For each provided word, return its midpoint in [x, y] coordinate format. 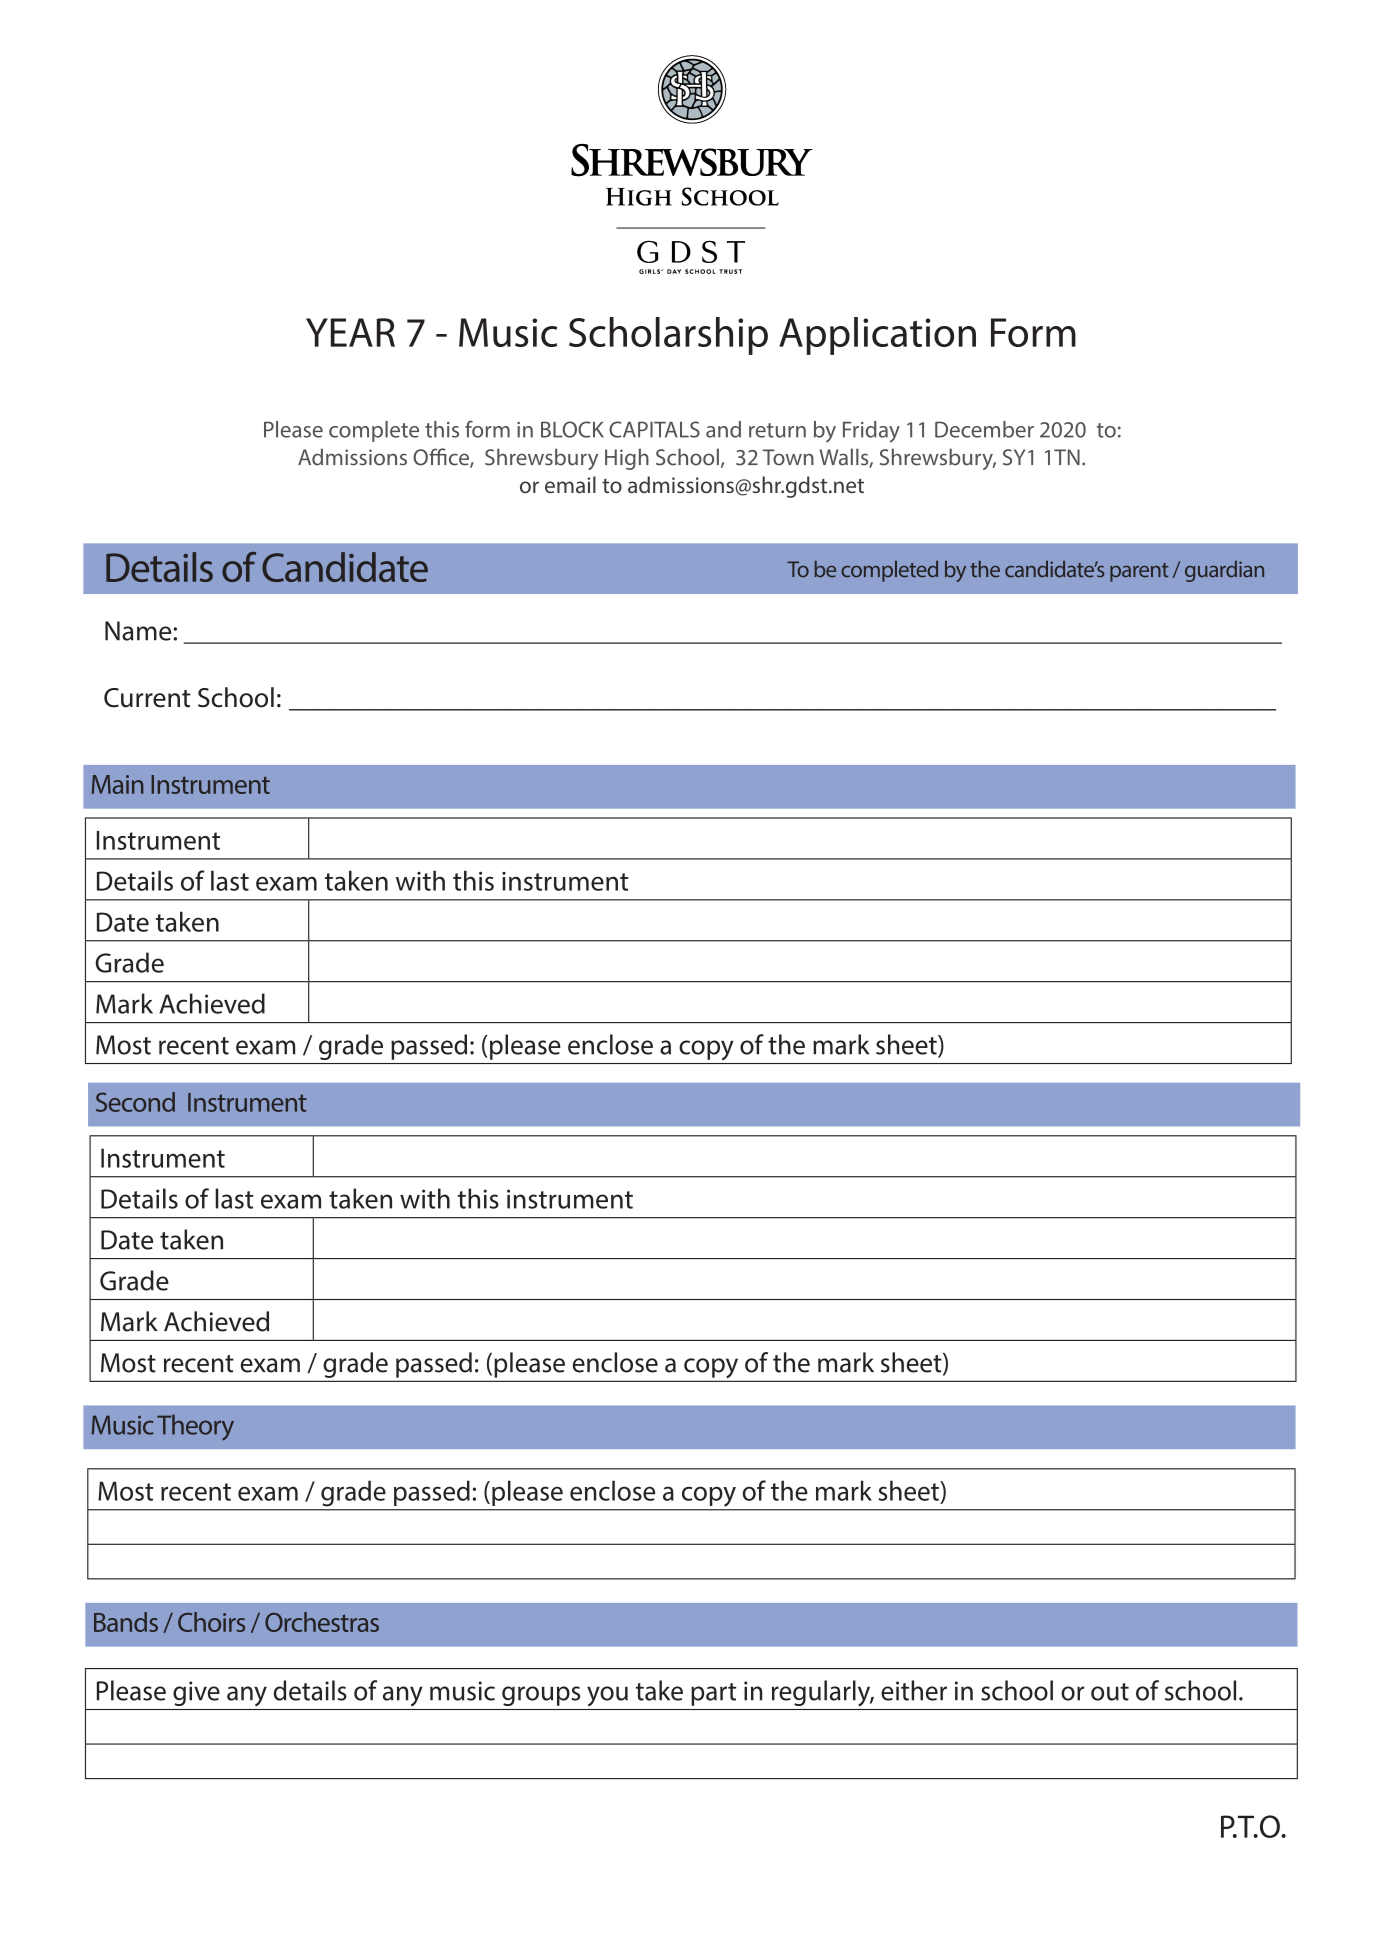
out [1110, 1692]
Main [118, 784]
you [607, 1696]
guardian [1224, 571]
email [570, 484]
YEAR [350, 332]
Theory [195, 1427]
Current [147, 698]
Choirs [211, 1622]
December [984, 429]
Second [135, 1102]
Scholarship [668, 336]
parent [1139, 572]
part [713, 1694]
